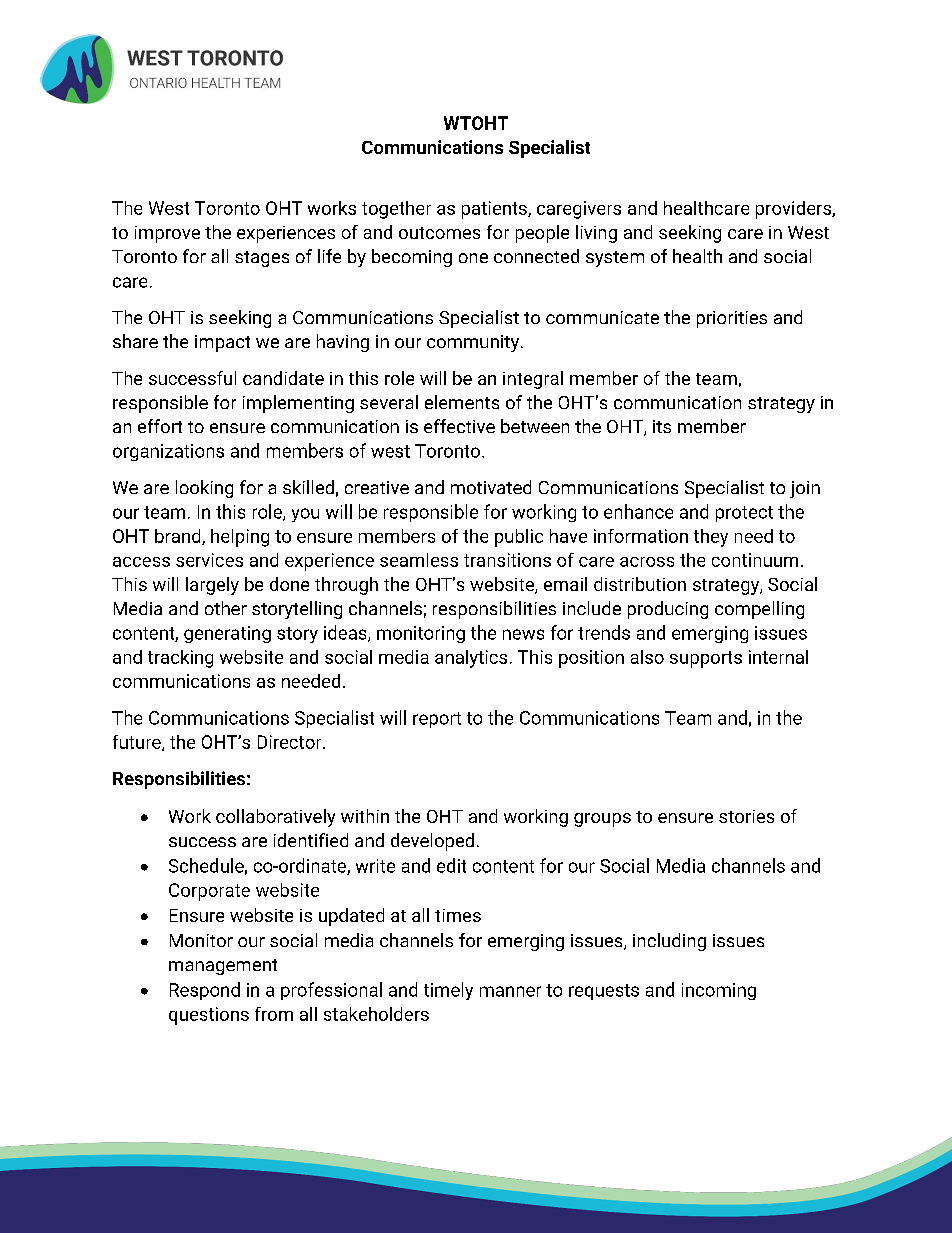 This image has height=1233, width=952. What do you see at coordinates (746, 816) in the image?
I see `stories` at bounding box center [746, 816].
